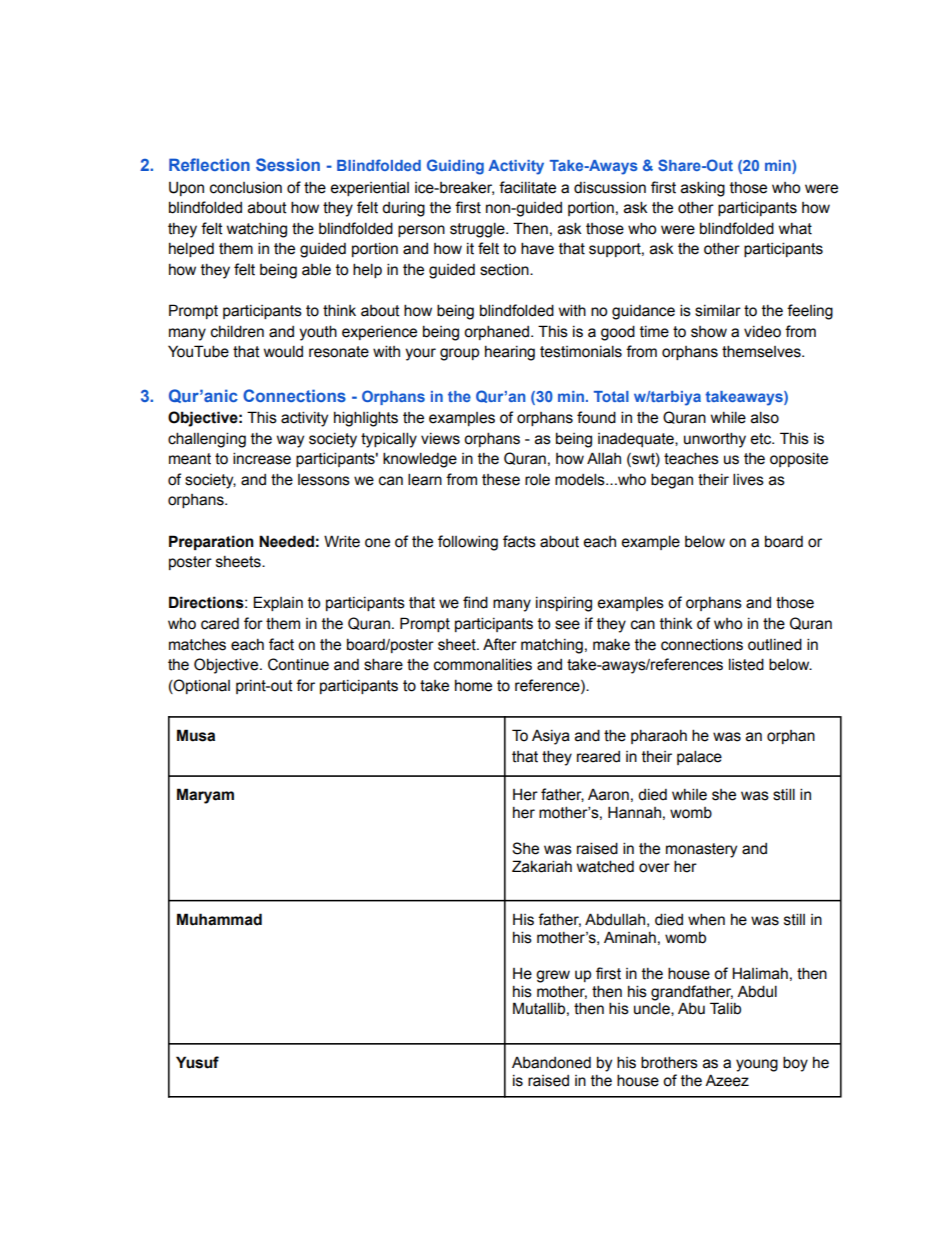 The image size is (952, 1233). I want to click on Abandoned, so click(551, 1063).
